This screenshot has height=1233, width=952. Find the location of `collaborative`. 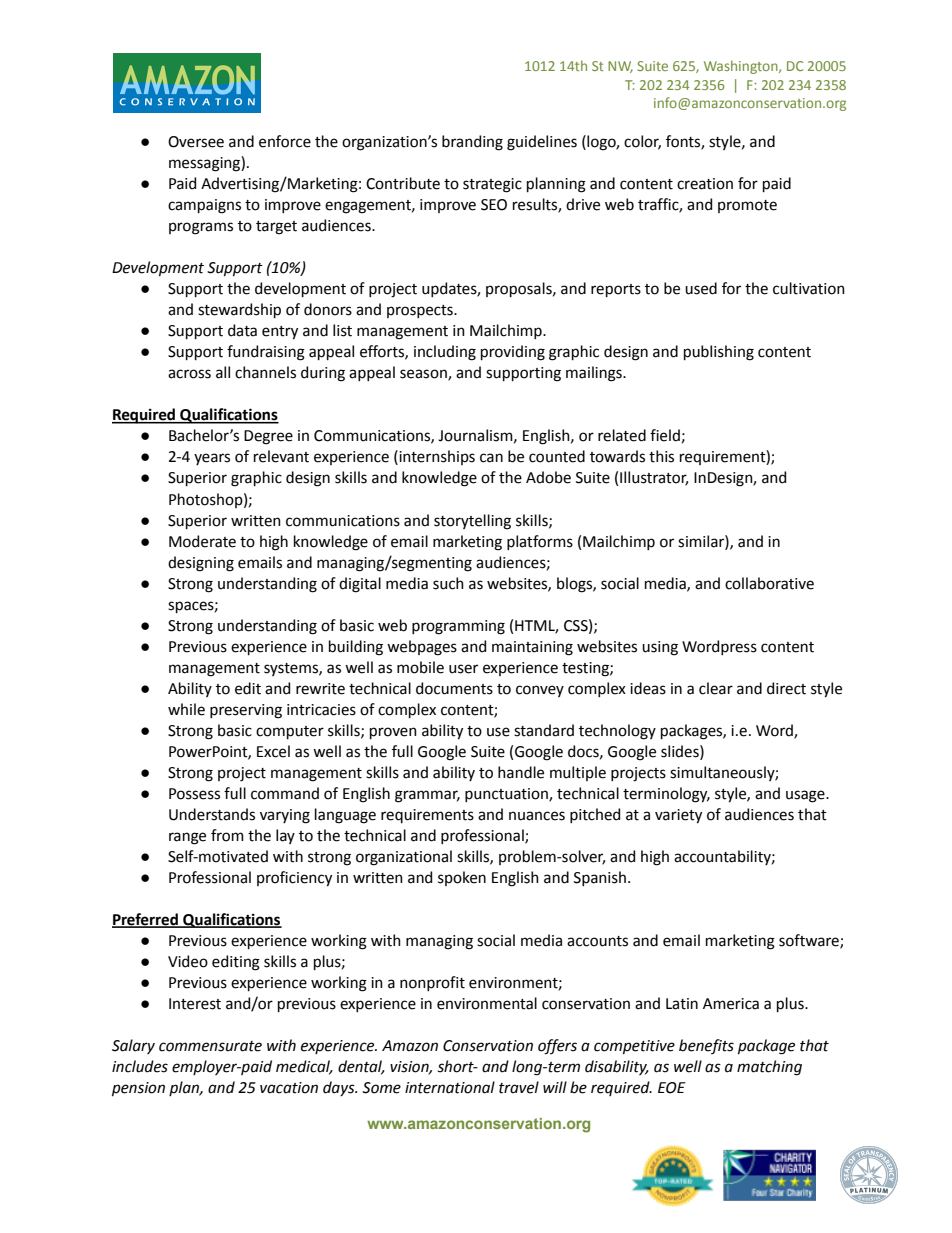

collaborative is located at coordinates (769, 583).
